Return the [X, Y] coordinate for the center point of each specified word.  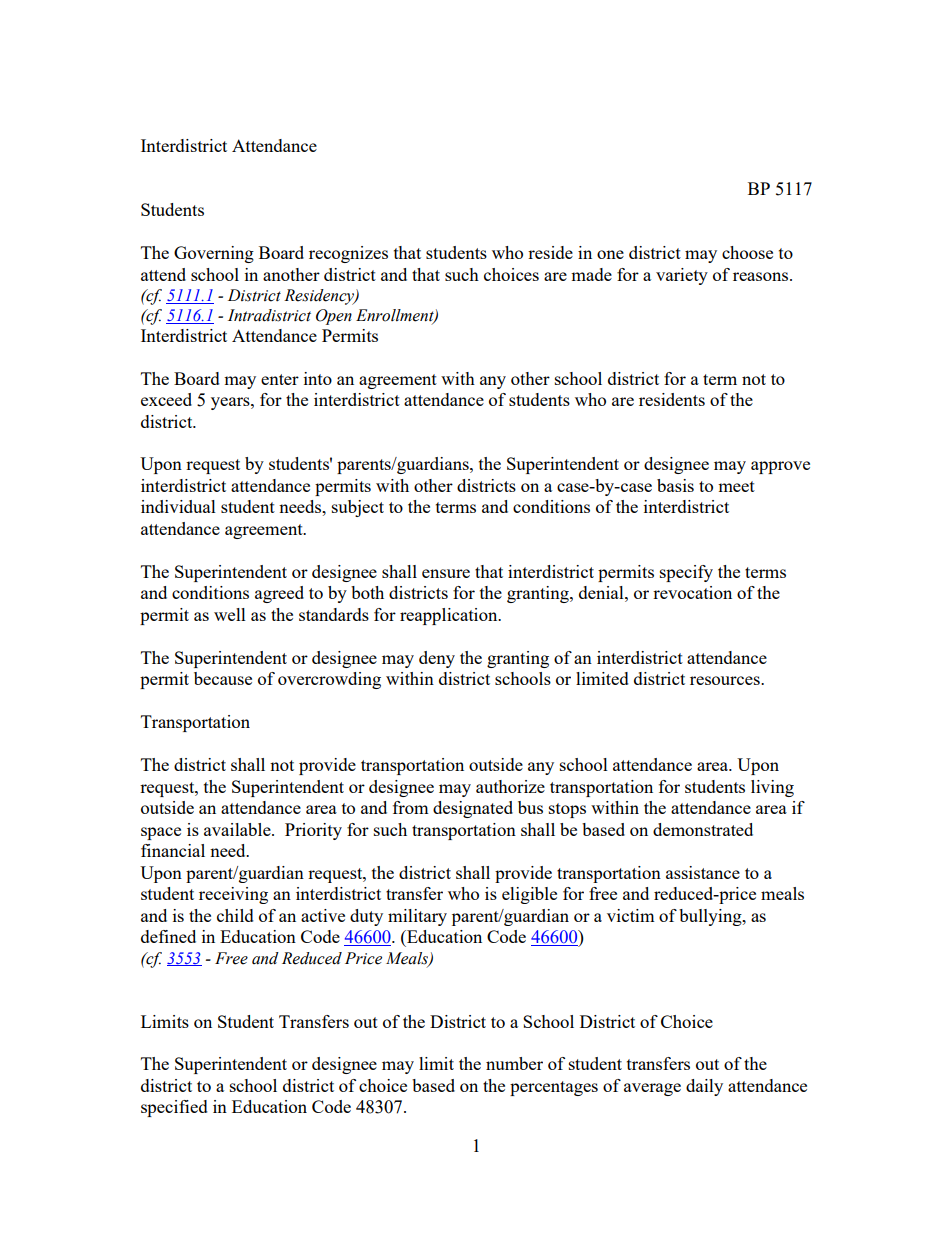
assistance [703, 872]
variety [682, 276]
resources [726, 680]
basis [675, 485]
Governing [214, 254]
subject [358, 508]
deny [437, 659]
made [591, 274]
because [223, 678]
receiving [233, 895]
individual [178, 506]
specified [174, 1108]
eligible [529, 895]
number [514, 1063]
